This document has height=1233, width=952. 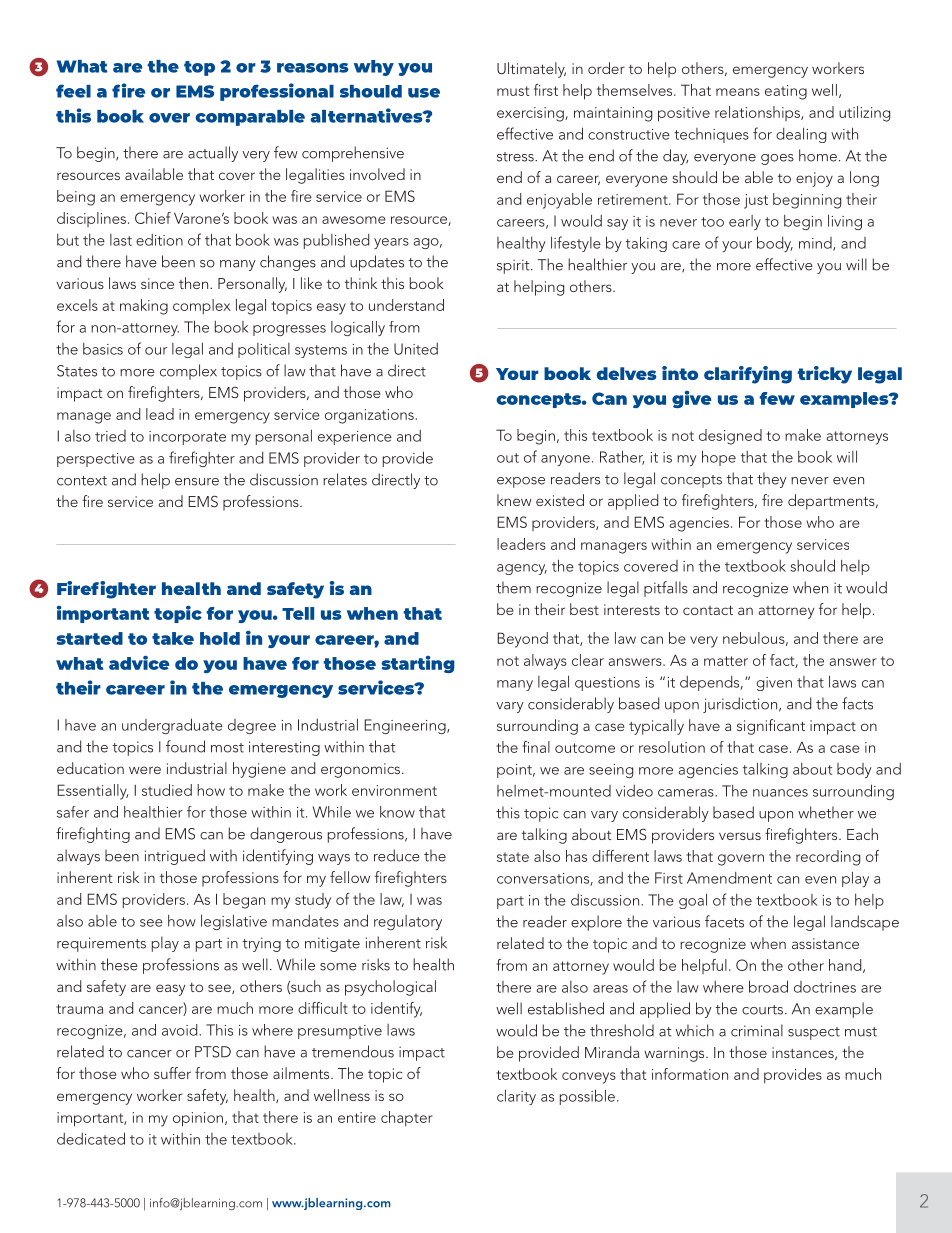 I want to click on opinion, so click(x=198, y=1119).
